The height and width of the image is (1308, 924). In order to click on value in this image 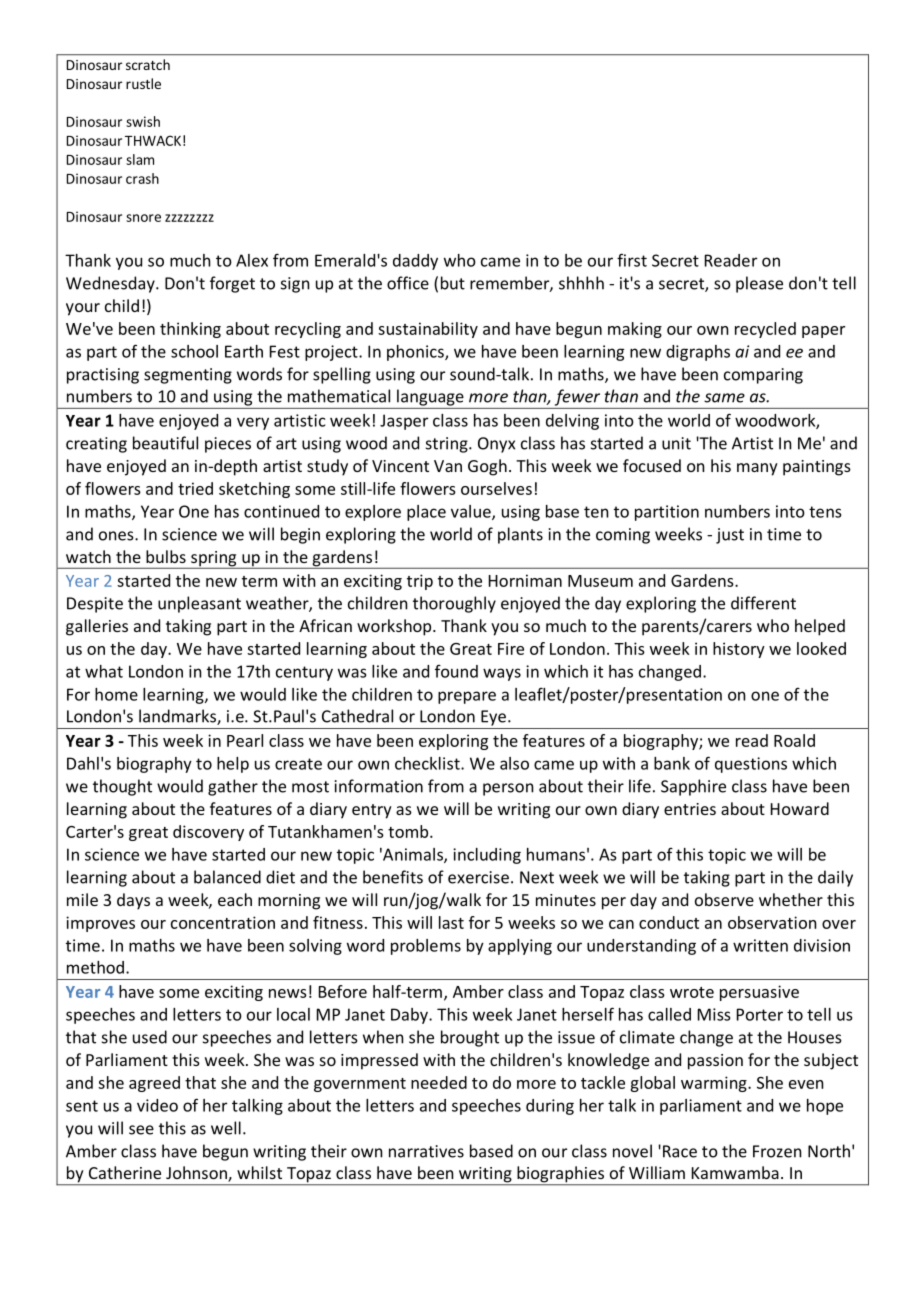, I will do `click(472, 512)`.
